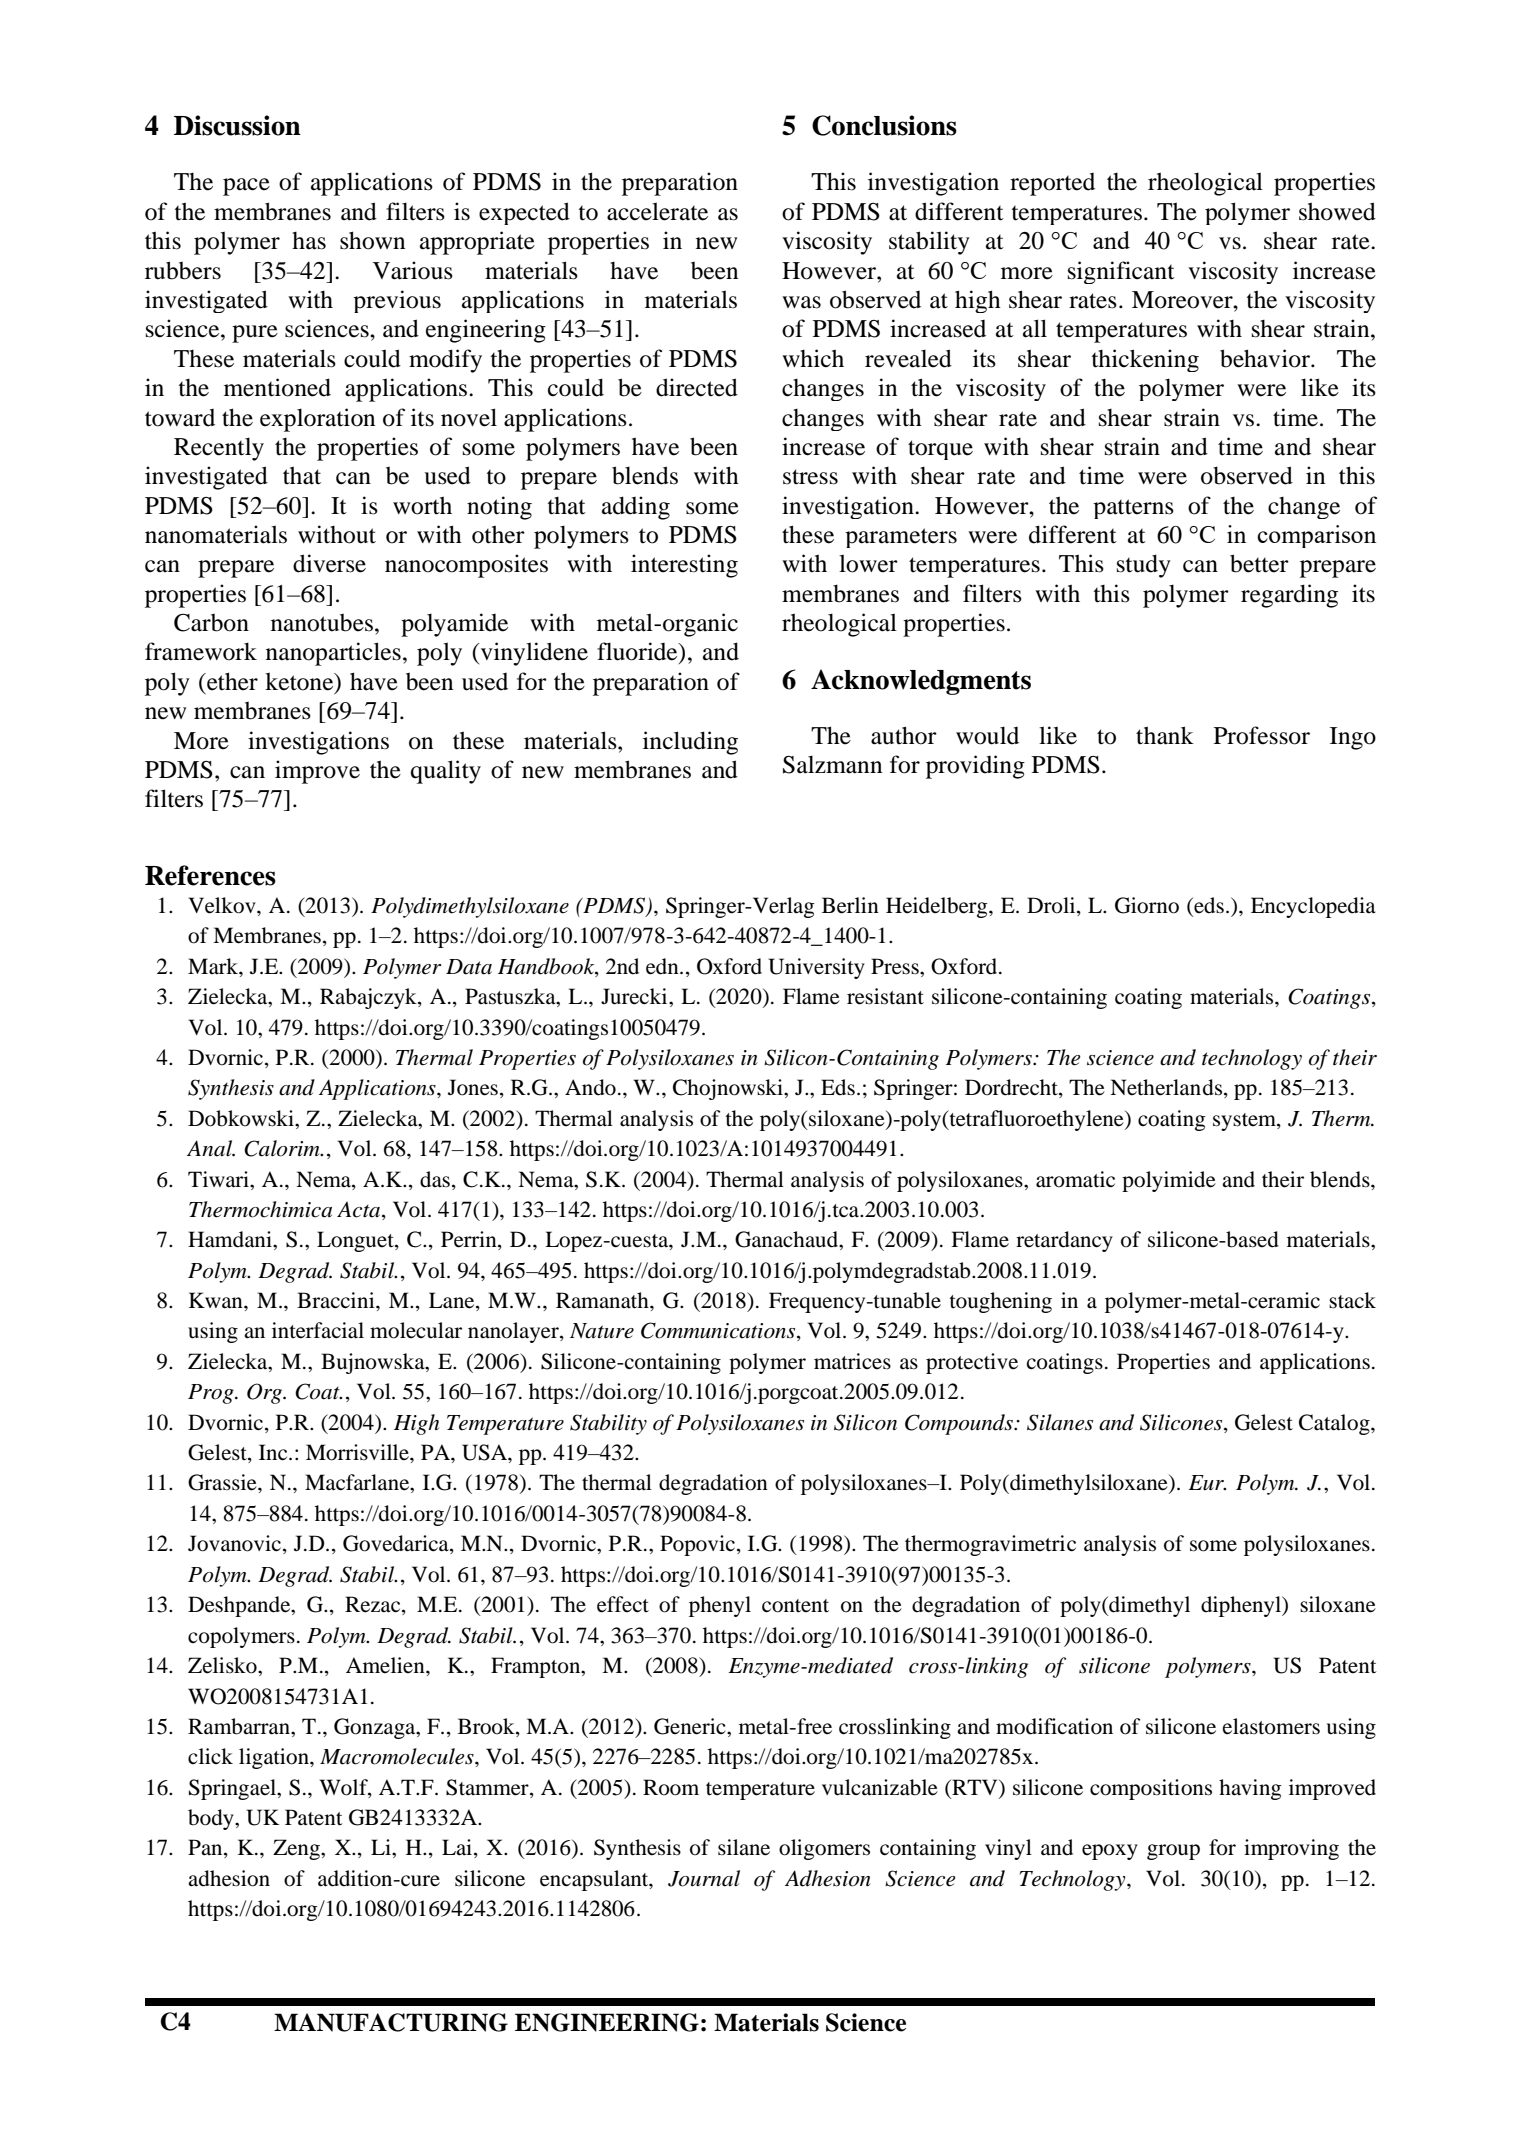 The height and width of the document is (2151, 1521). I want to click on USA, so click(485, 1452).
